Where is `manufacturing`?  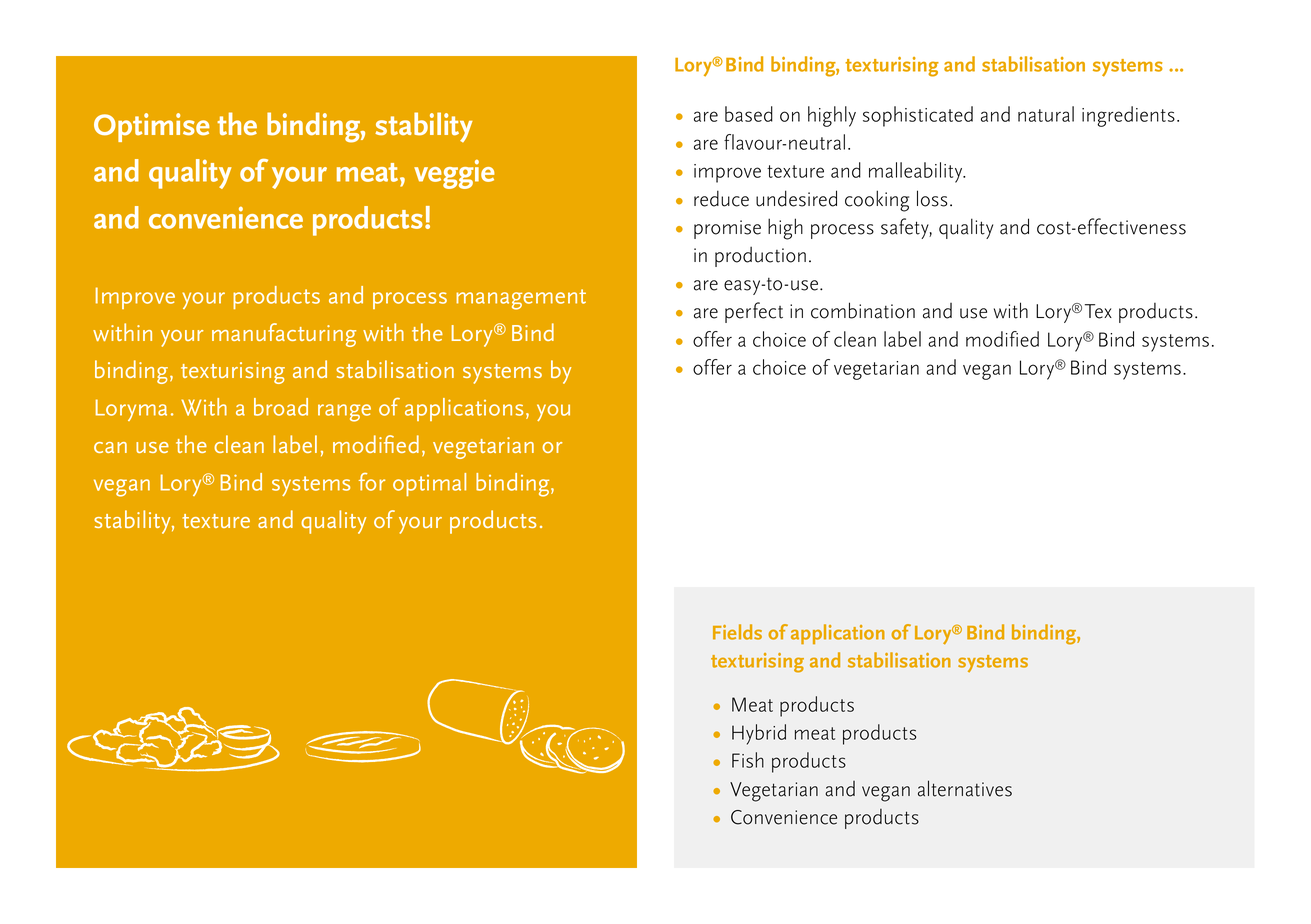 manufacturing is located at coordinates (284, 335).
